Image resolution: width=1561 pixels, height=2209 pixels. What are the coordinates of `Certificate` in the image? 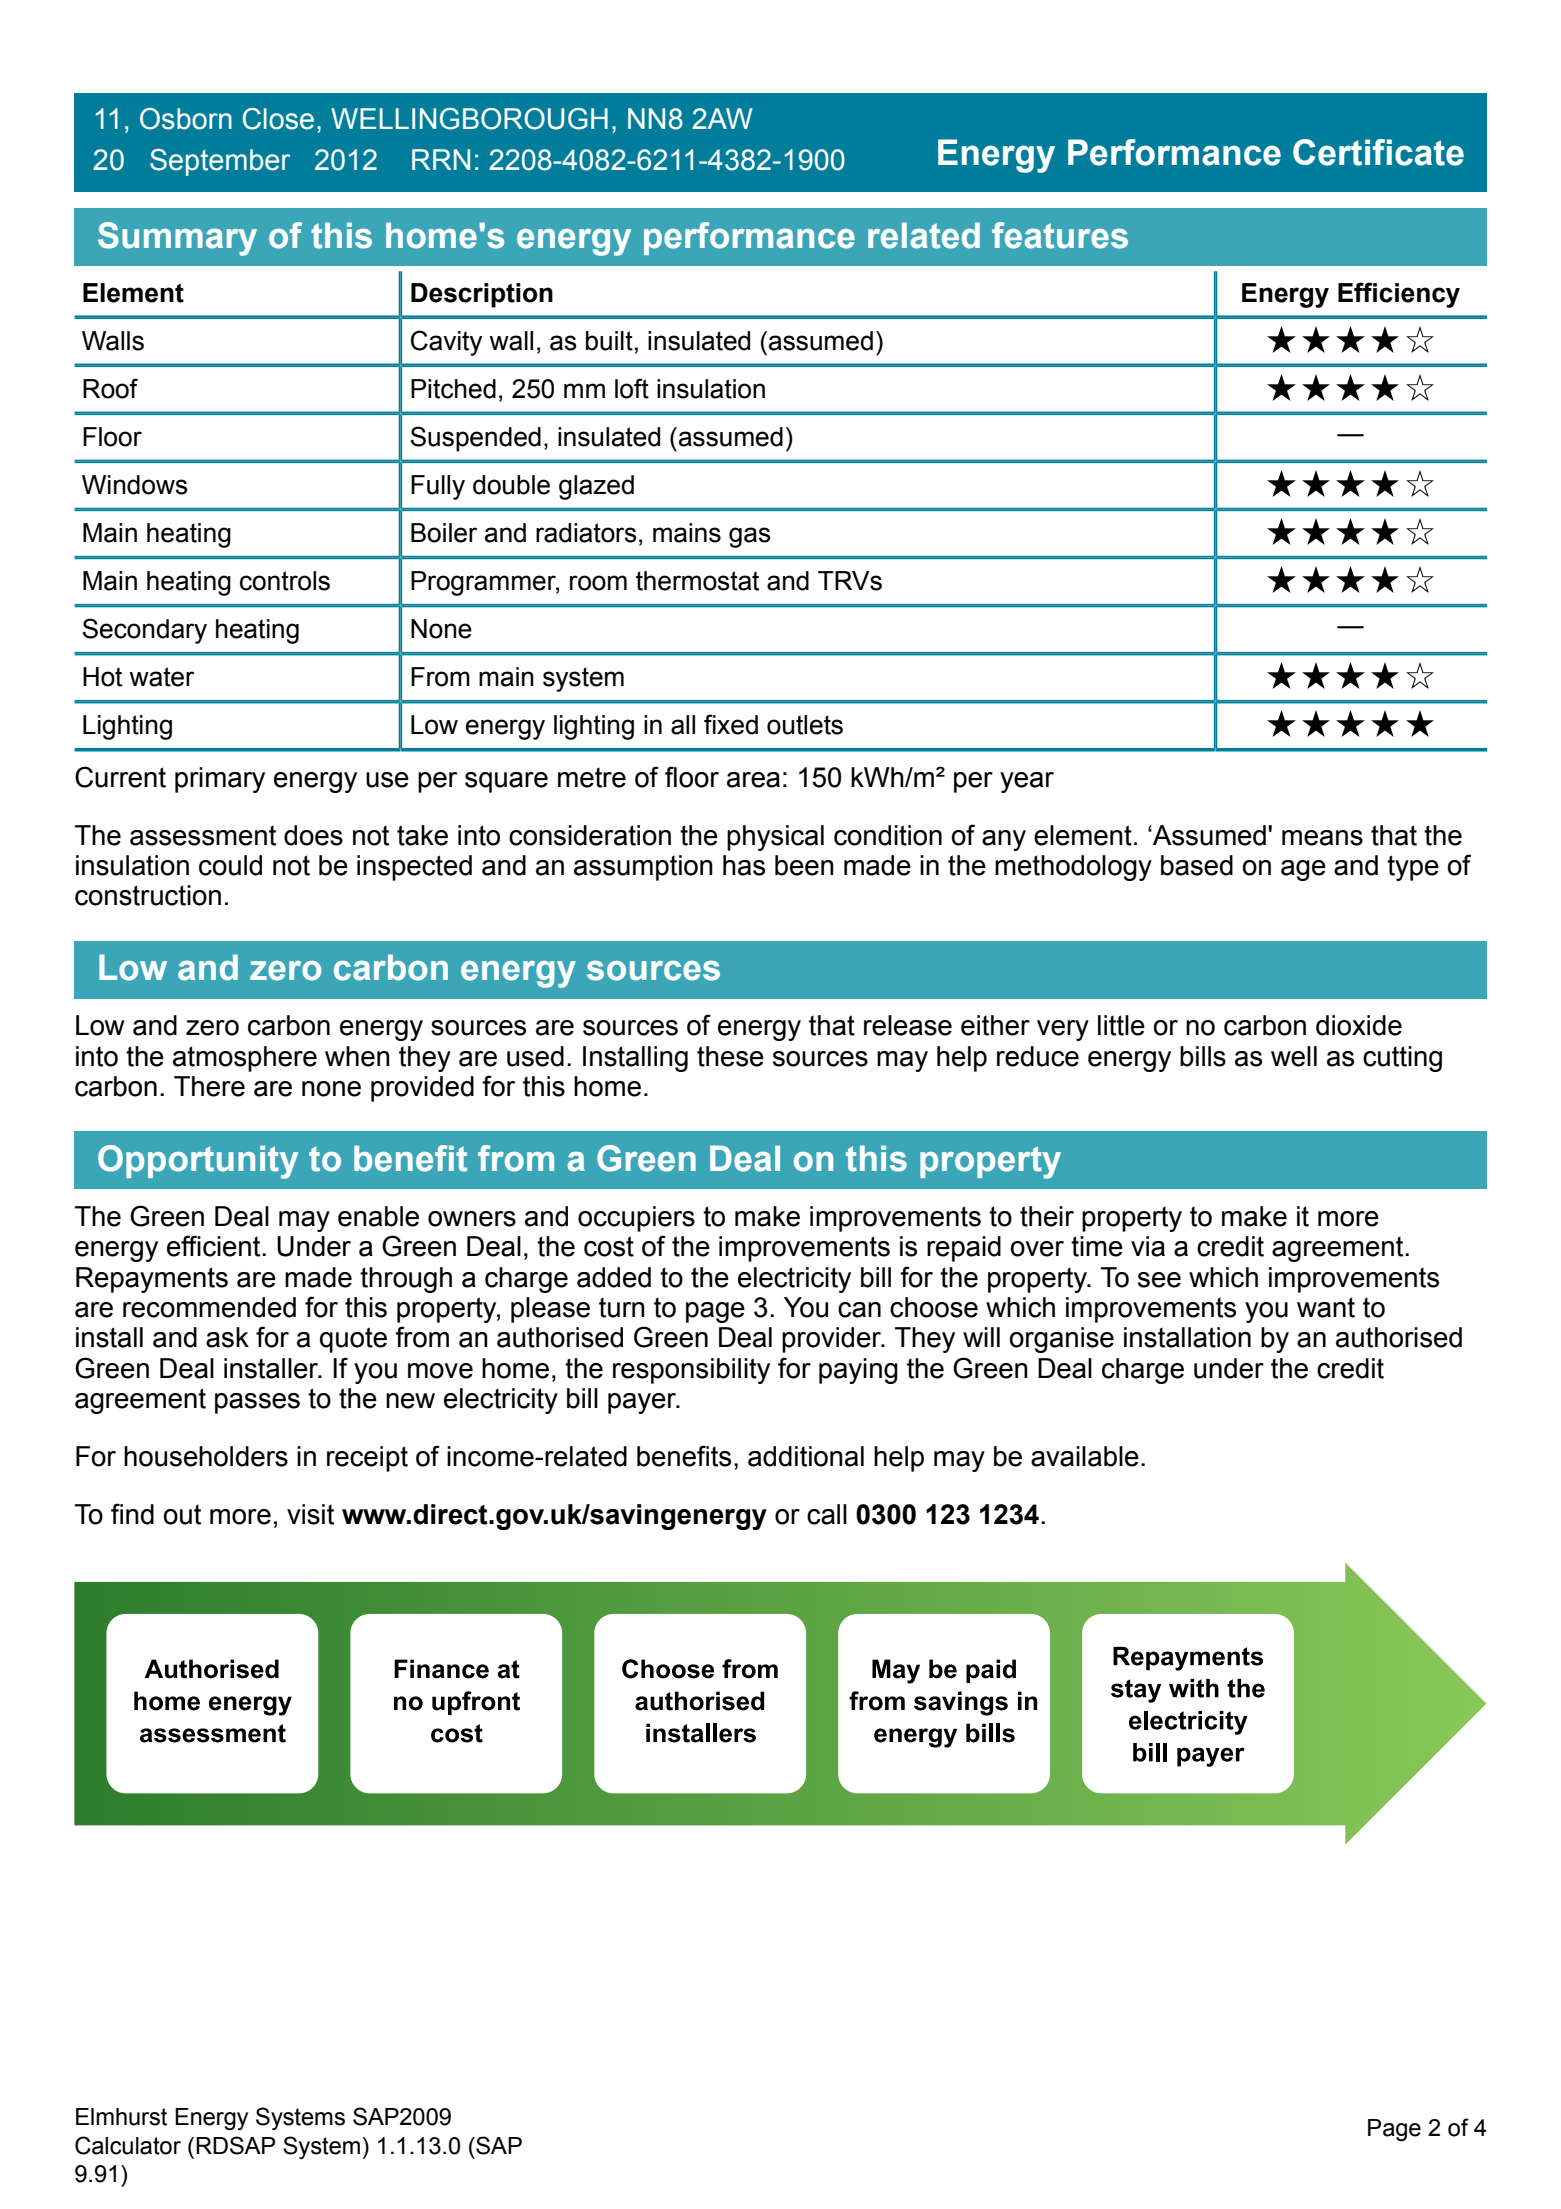 It's located at (1378, 152).
